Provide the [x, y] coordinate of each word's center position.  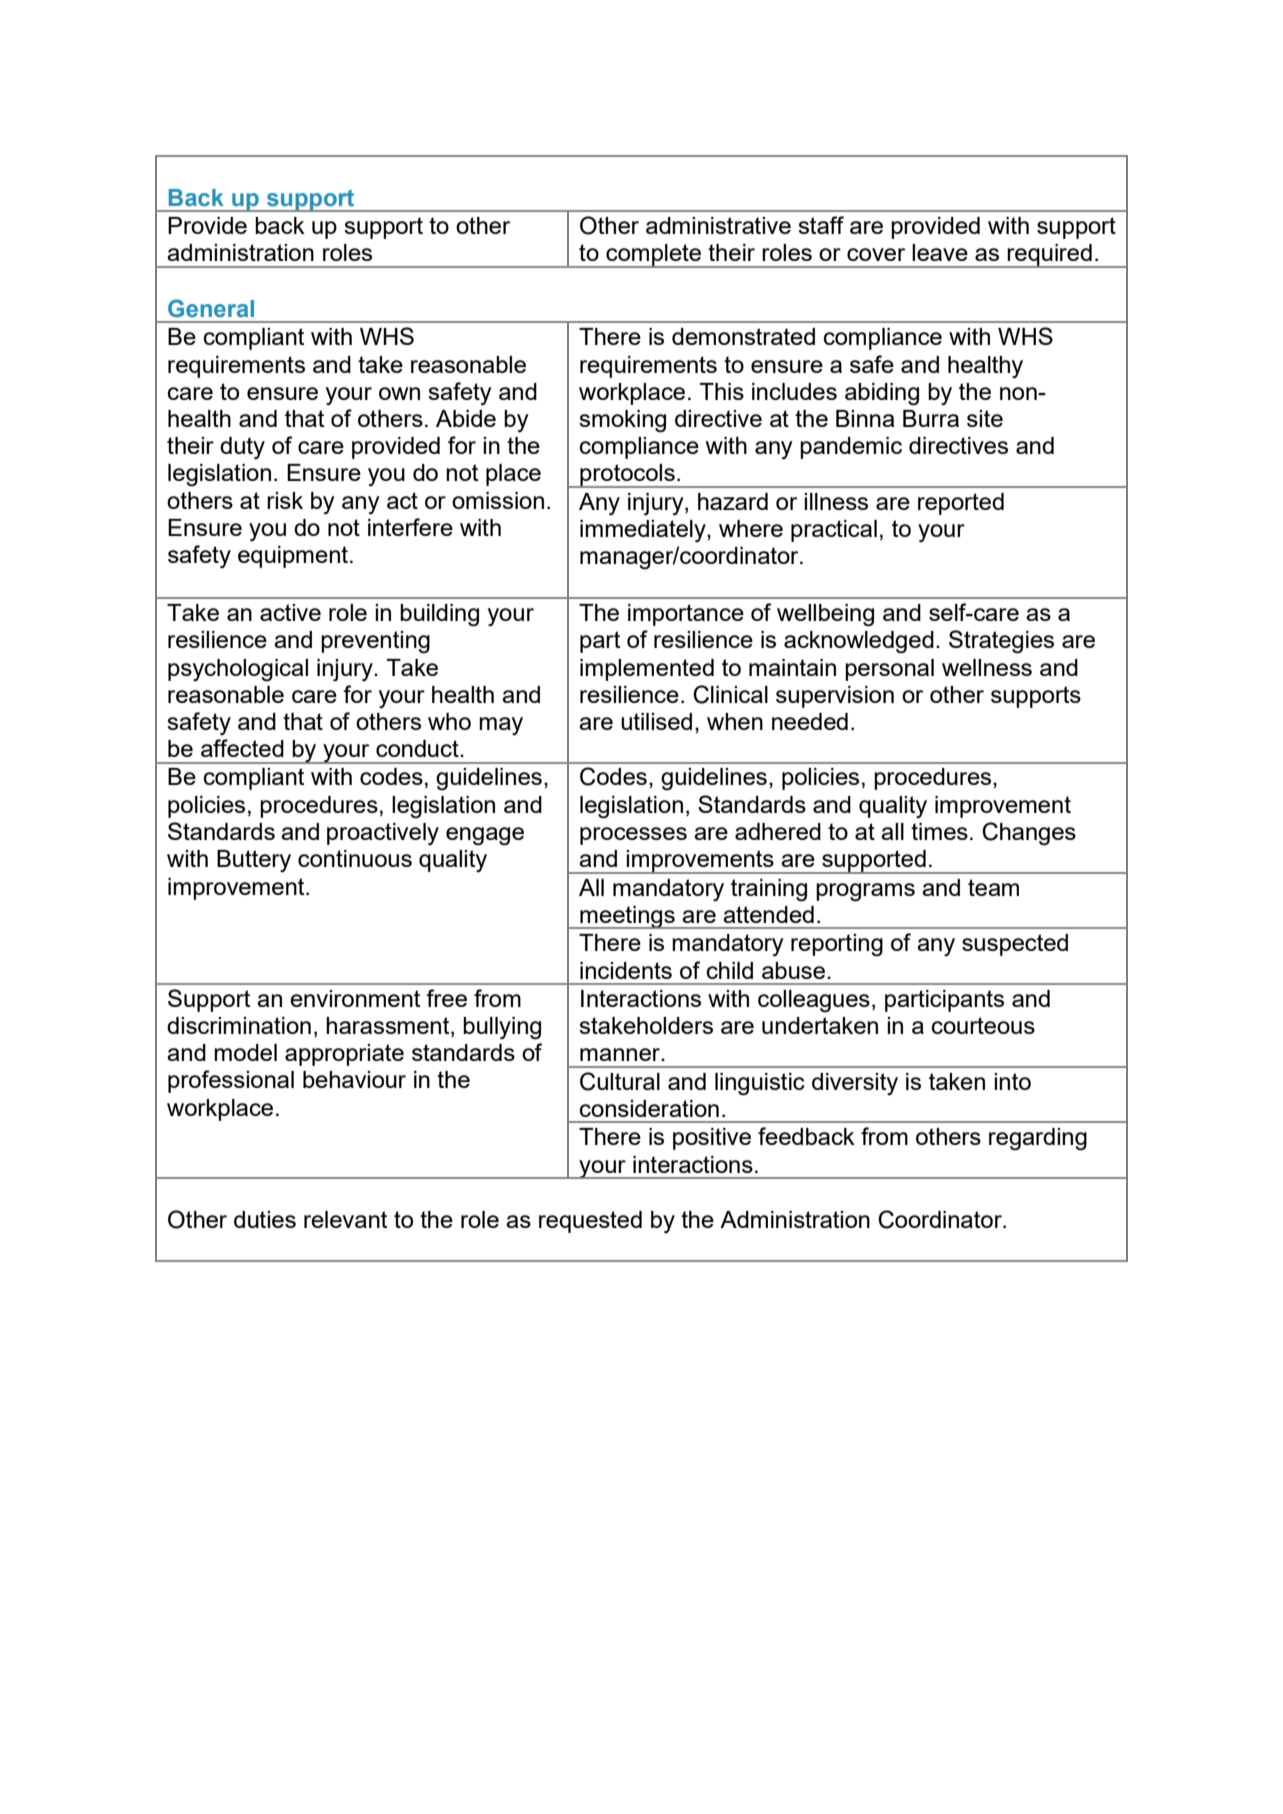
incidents [626, 970]
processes [633, 836]
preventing [375, 642]
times [939, 831]
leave [940, 252]
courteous [983, 1025]
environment [355, 998]
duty [242, 448]
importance [686, 615]
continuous [355, 858]
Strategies [1001, 642]
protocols [627, 476]
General [211, 308]
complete [654, 256]
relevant [345, 1219]
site [985, 418]
